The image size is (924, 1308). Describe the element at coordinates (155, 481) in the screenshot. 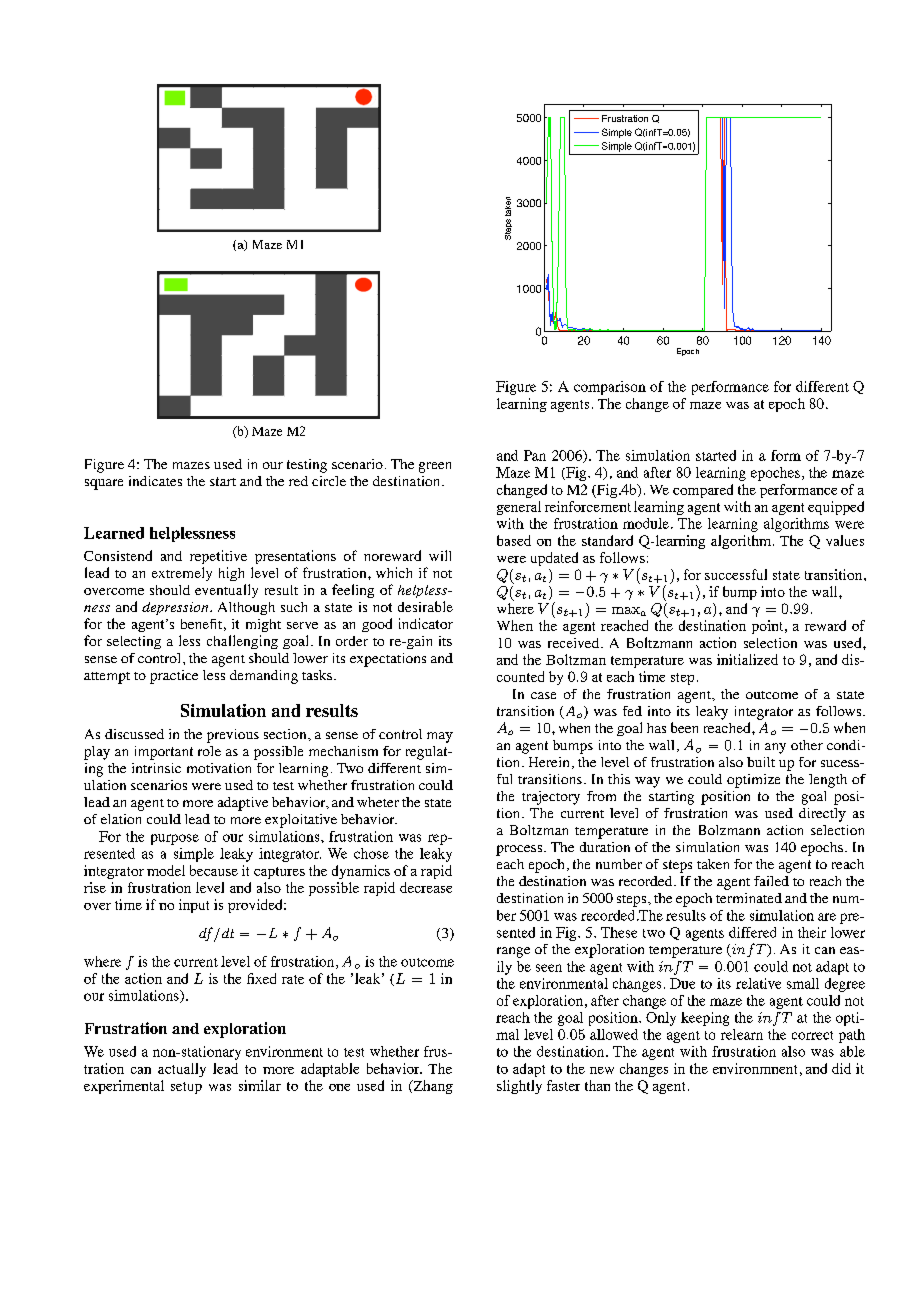

I see `indicates` at that location.
